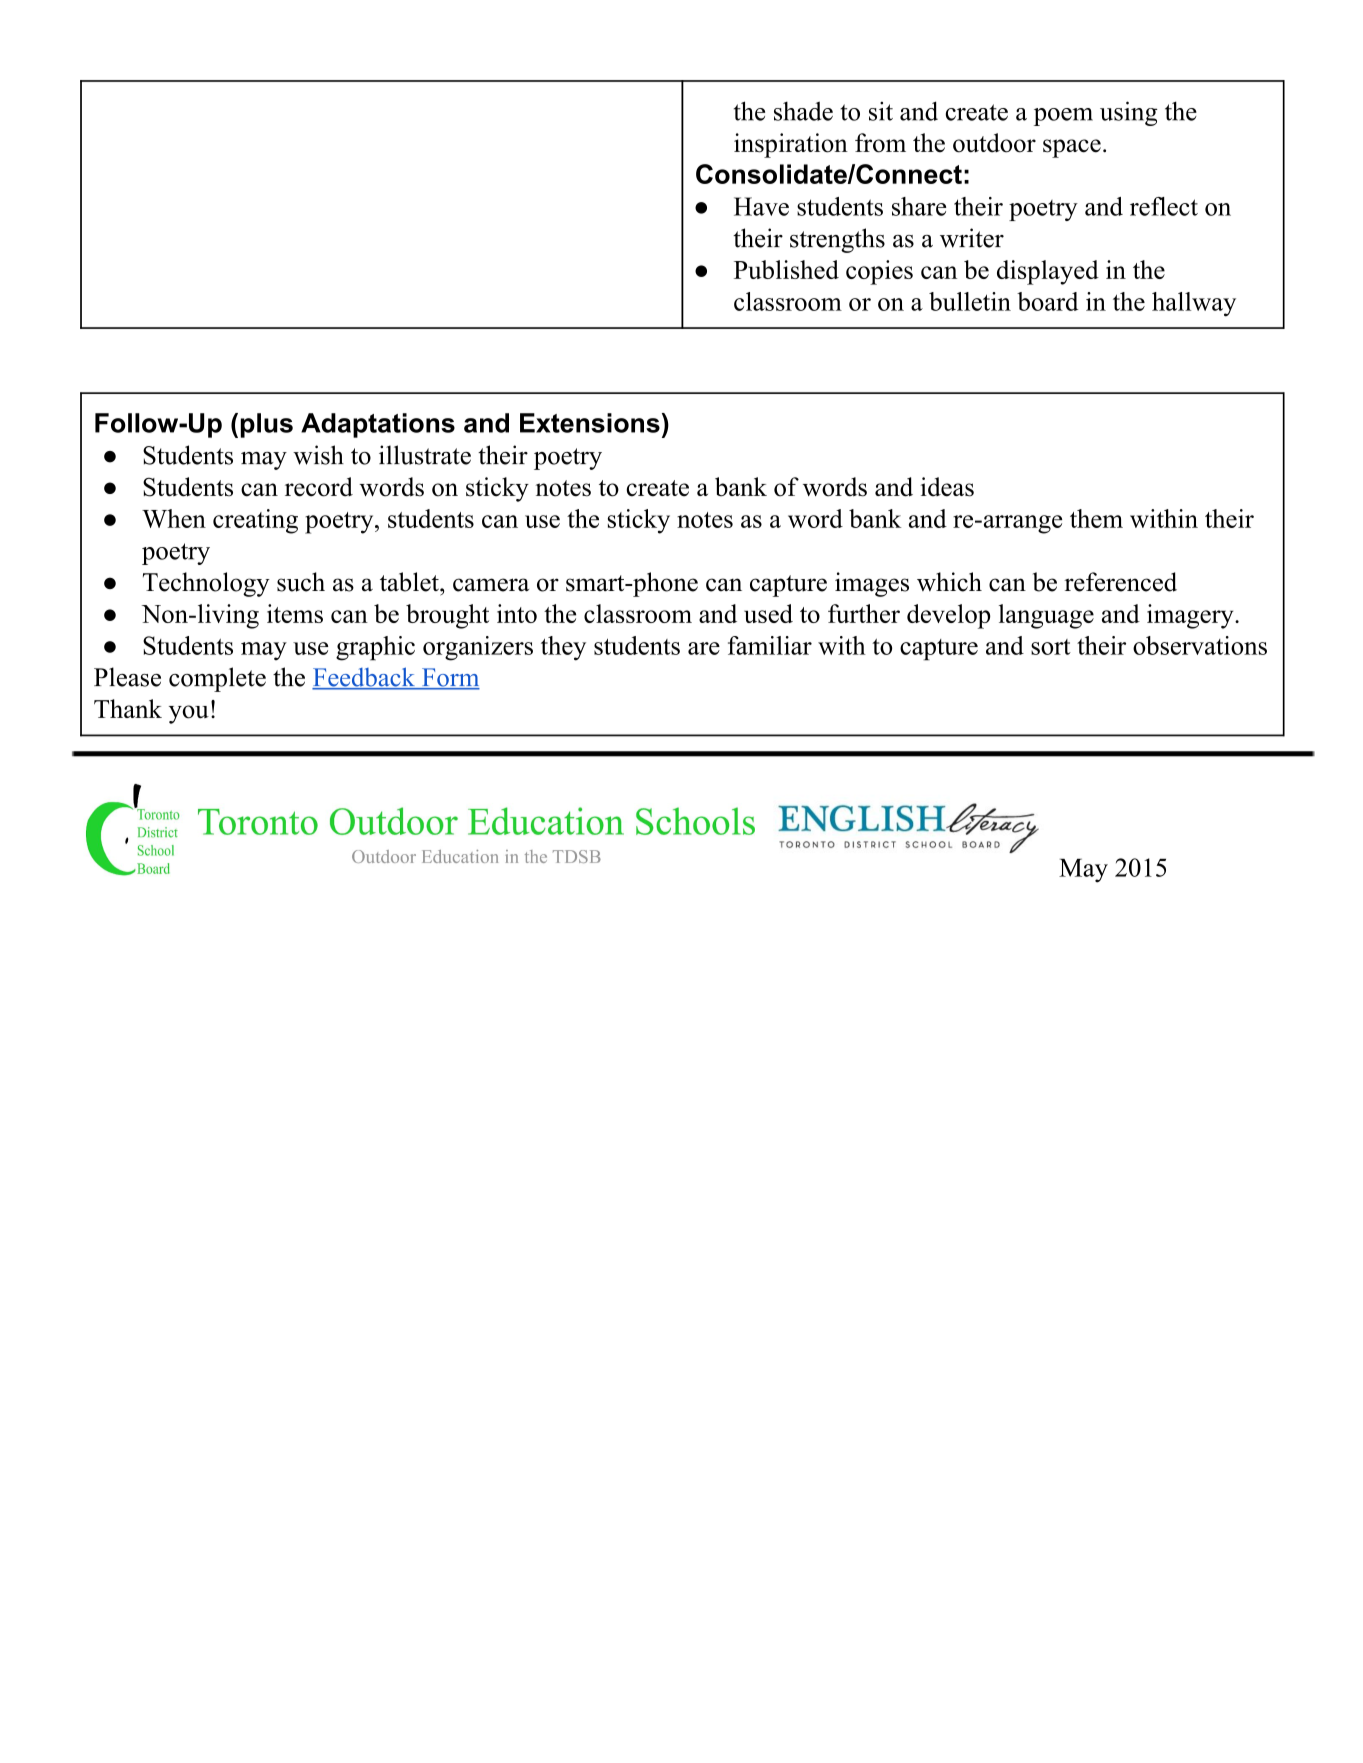 The height and width of the document is (1763, 1363). What do you see at coordinates (791, 145) in the document?
I see `inspiration` at bounding box center [791, 145].
